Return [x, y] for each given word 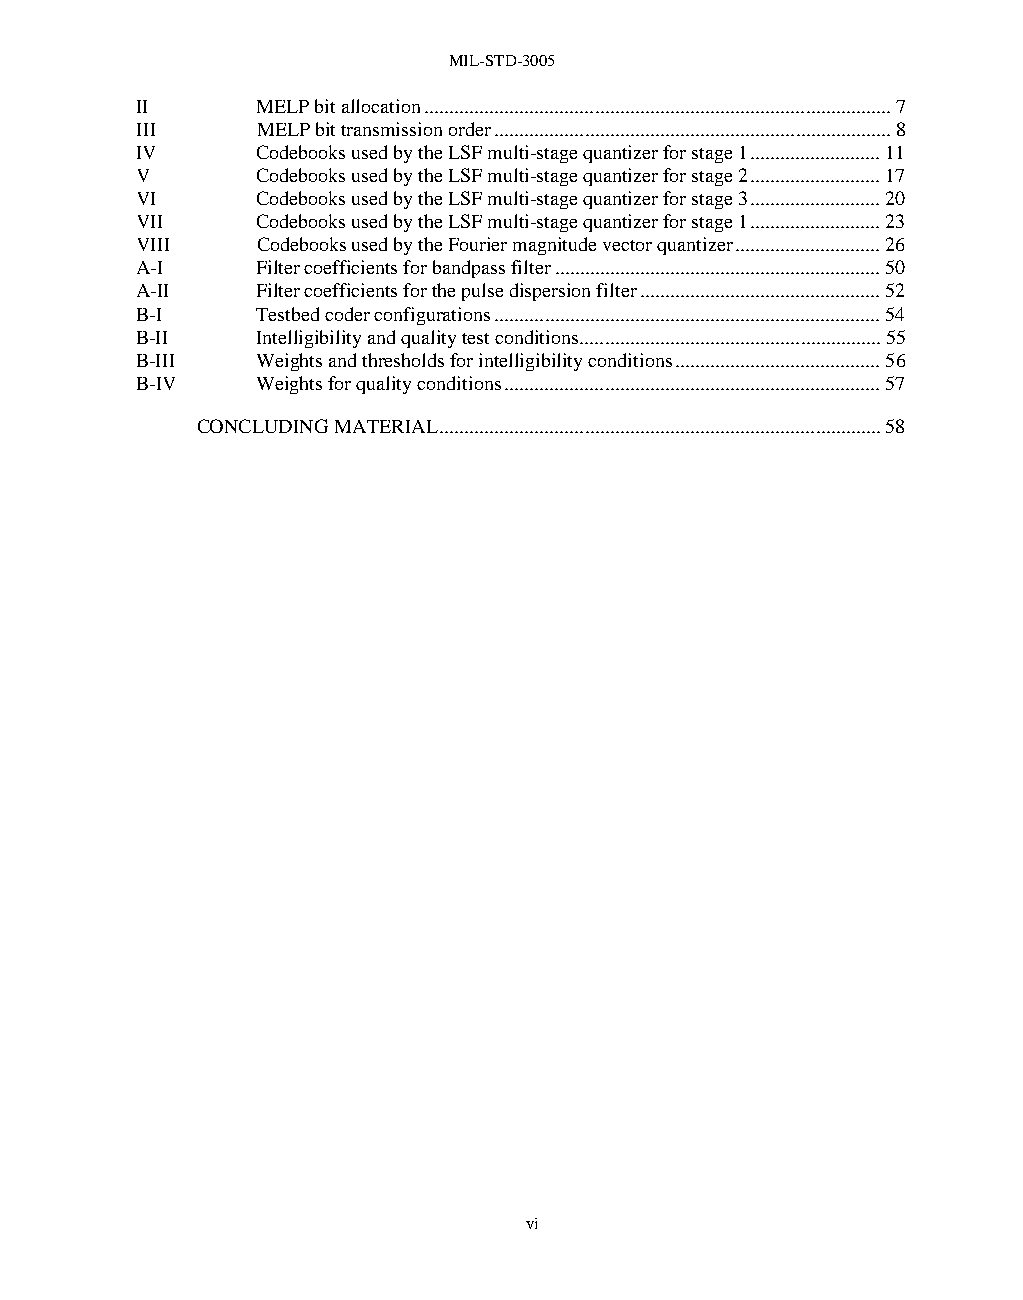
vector [627, 245]
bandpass [469, 269]
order [470, 129]
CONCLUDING [263, 426]
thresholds [403, 360]
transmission [391, 129]
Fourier [478, 244]
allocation [381, 106]
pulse [482, 292]
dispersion [550, 292]
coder [347, 314]
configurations [432, 316]
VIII [153, 244]
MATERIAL [388, 426]
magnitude [554, 246]
